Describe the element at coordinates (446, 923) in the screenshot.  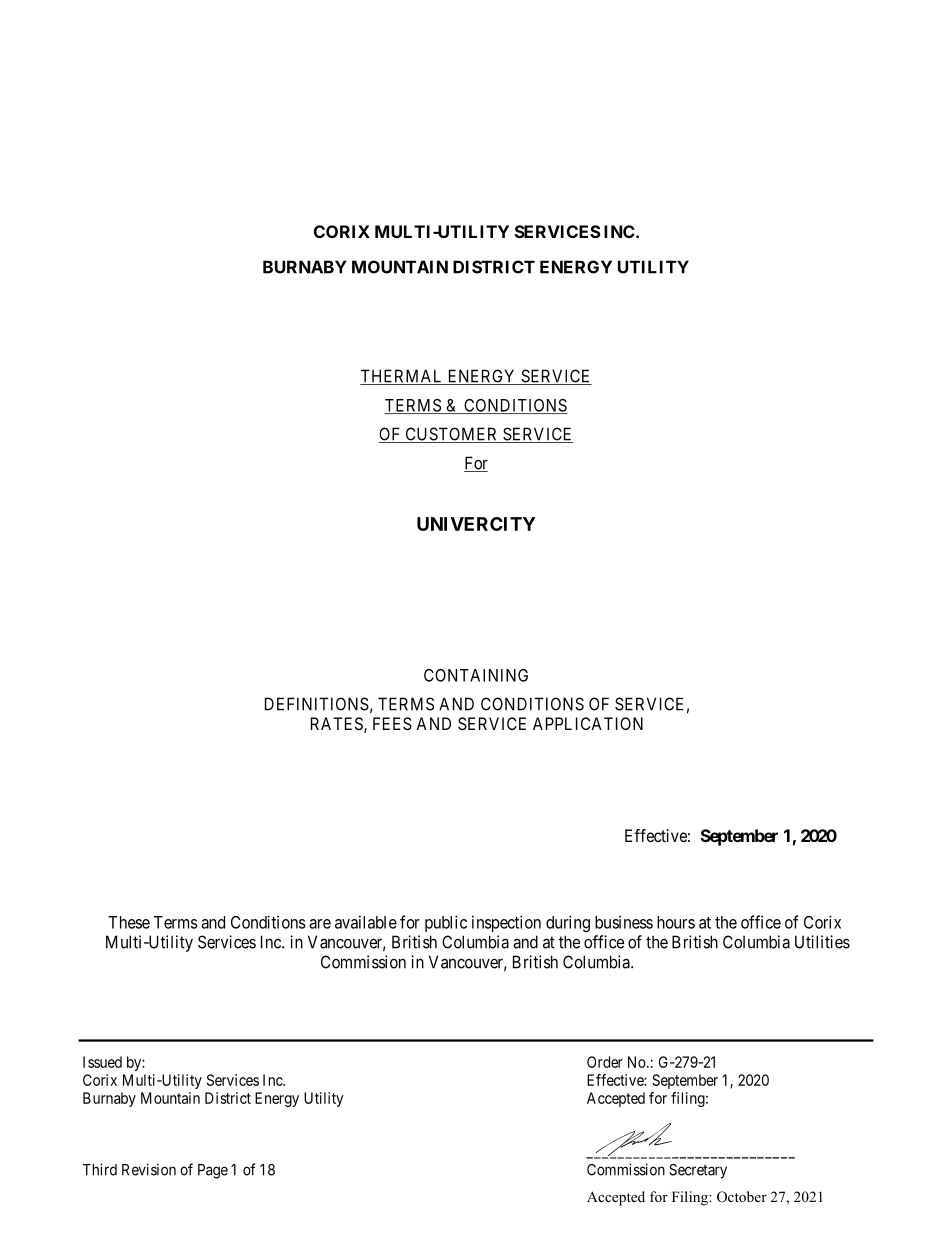
I see `public` at that location.
